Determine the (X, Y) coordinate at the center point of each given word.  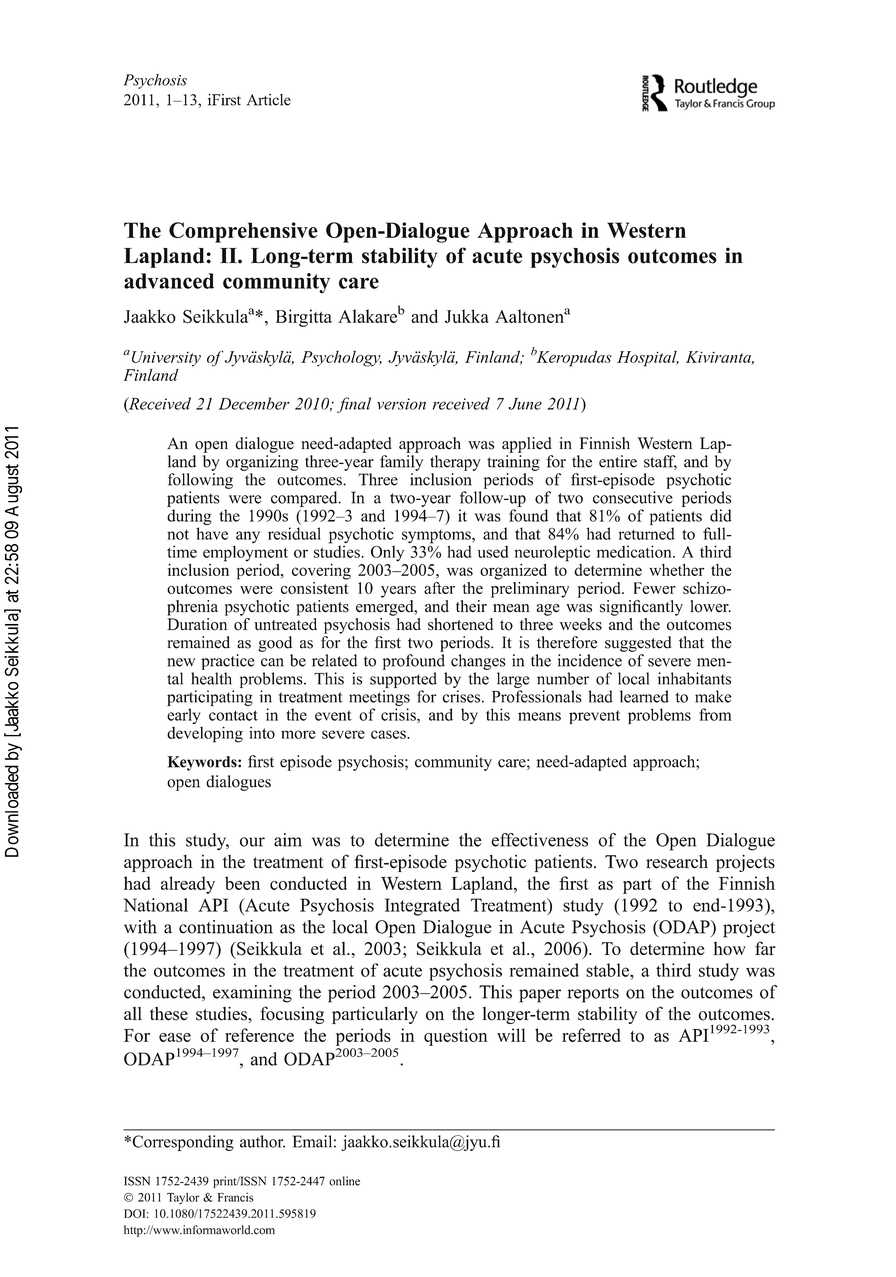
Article (269, 100)
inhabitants (694, 678)
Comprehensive (243, 232)
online (344, 1181)
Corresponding (182, 1143)
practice (228, 662)
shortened (460, 624)
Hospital (648, 359)
